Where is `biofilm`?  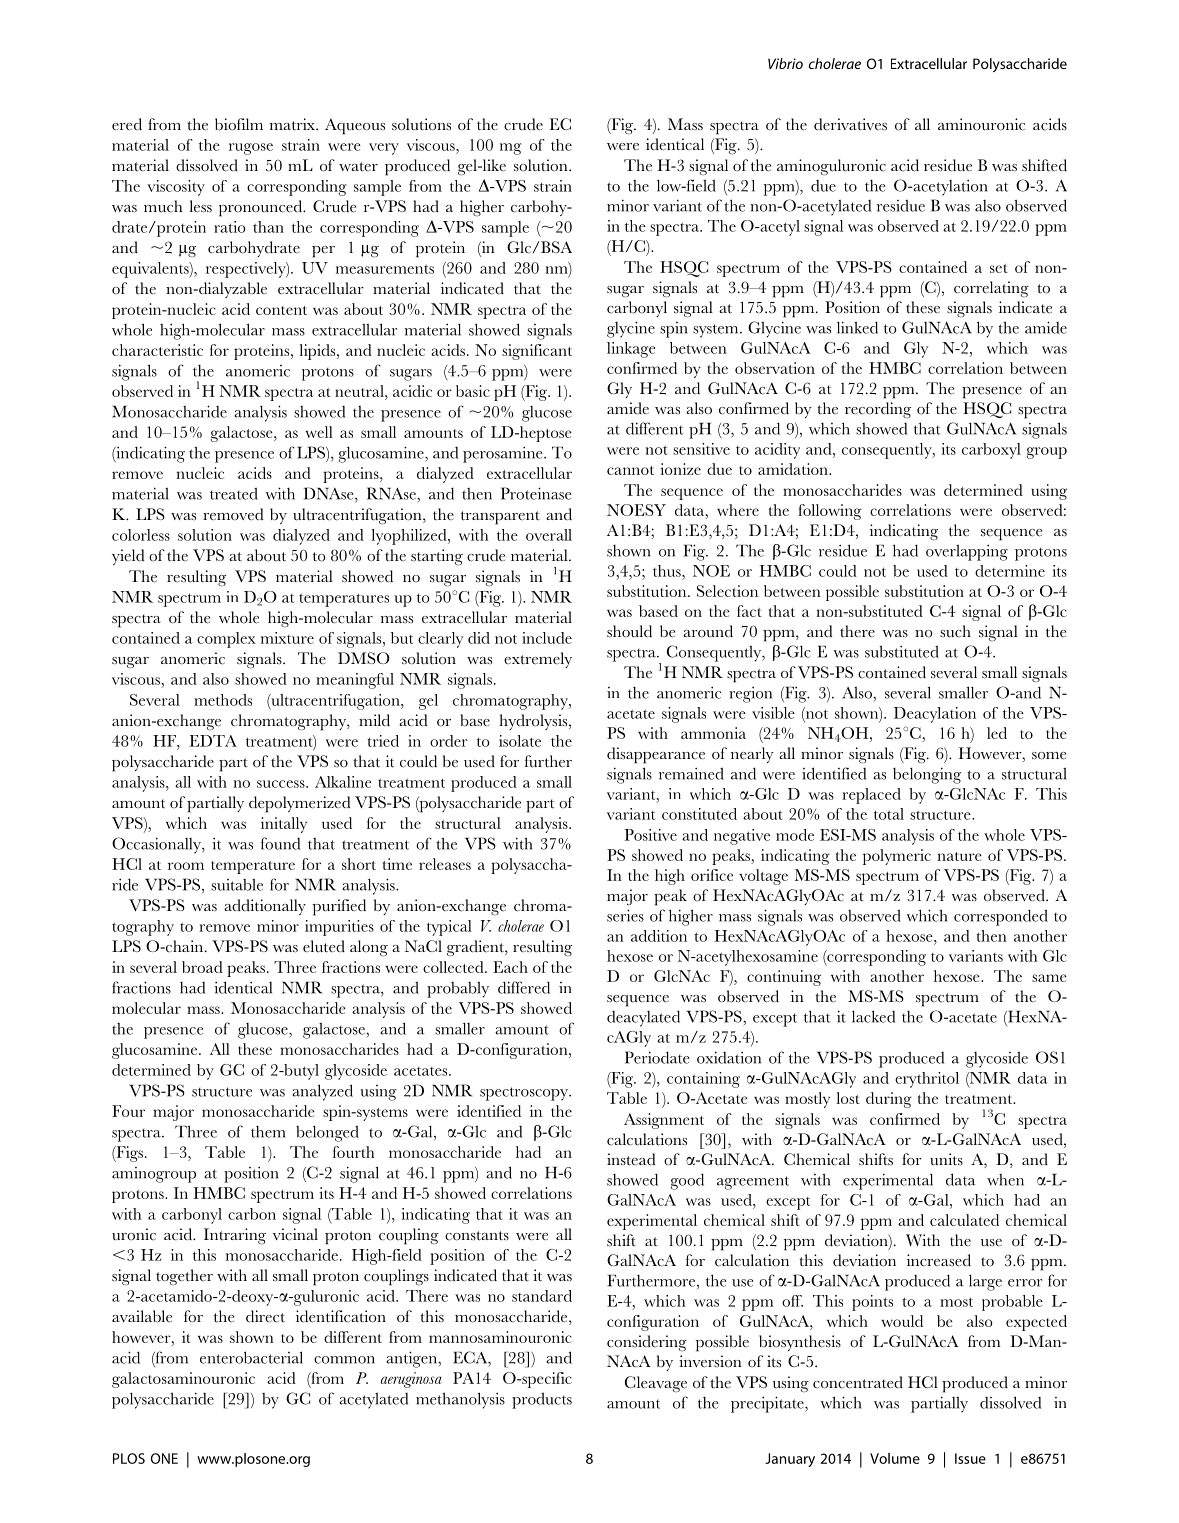
biofilm is located at coordinates (239, 124).
